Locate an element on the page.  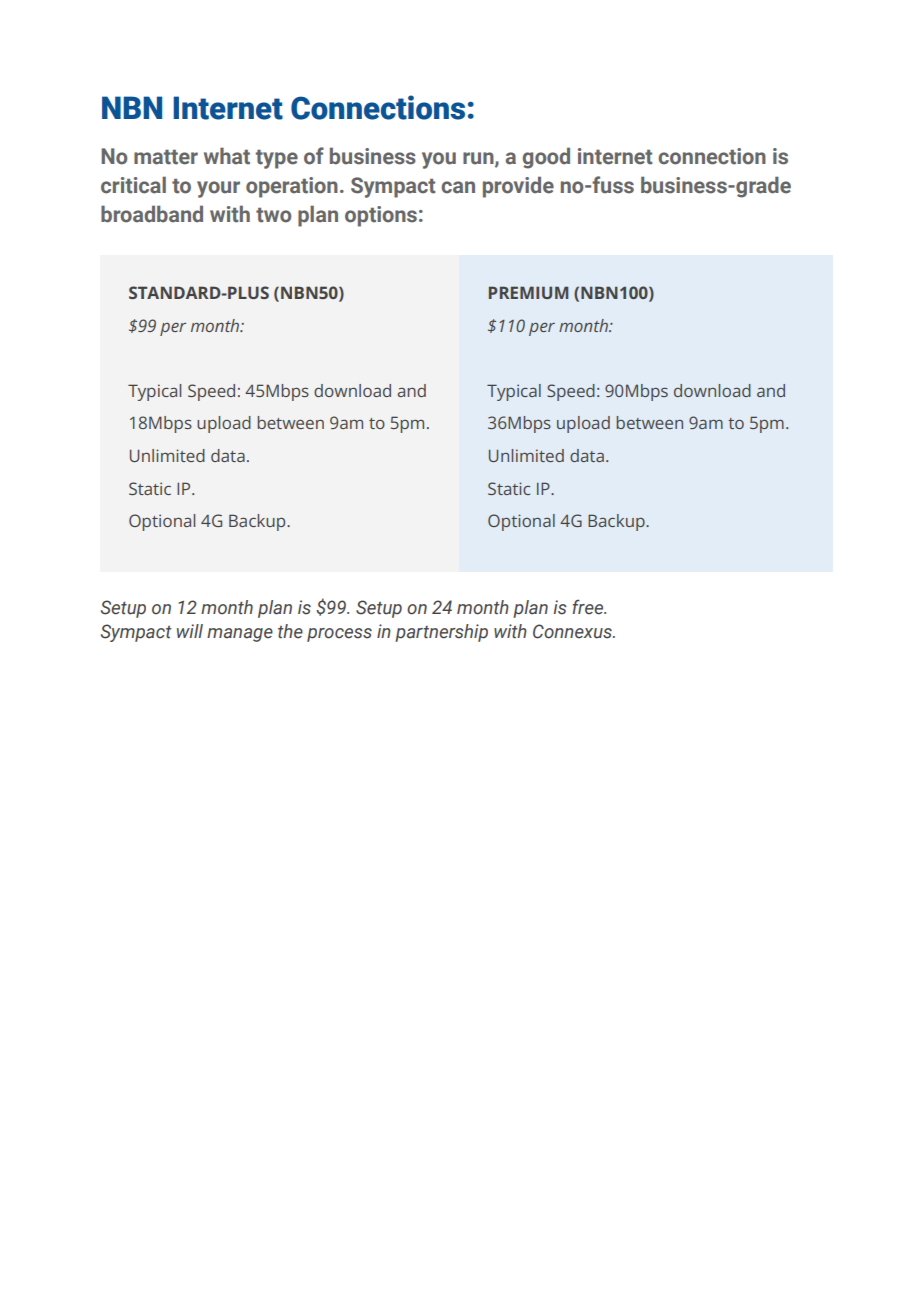
good is located at coordinates (546, 158).
